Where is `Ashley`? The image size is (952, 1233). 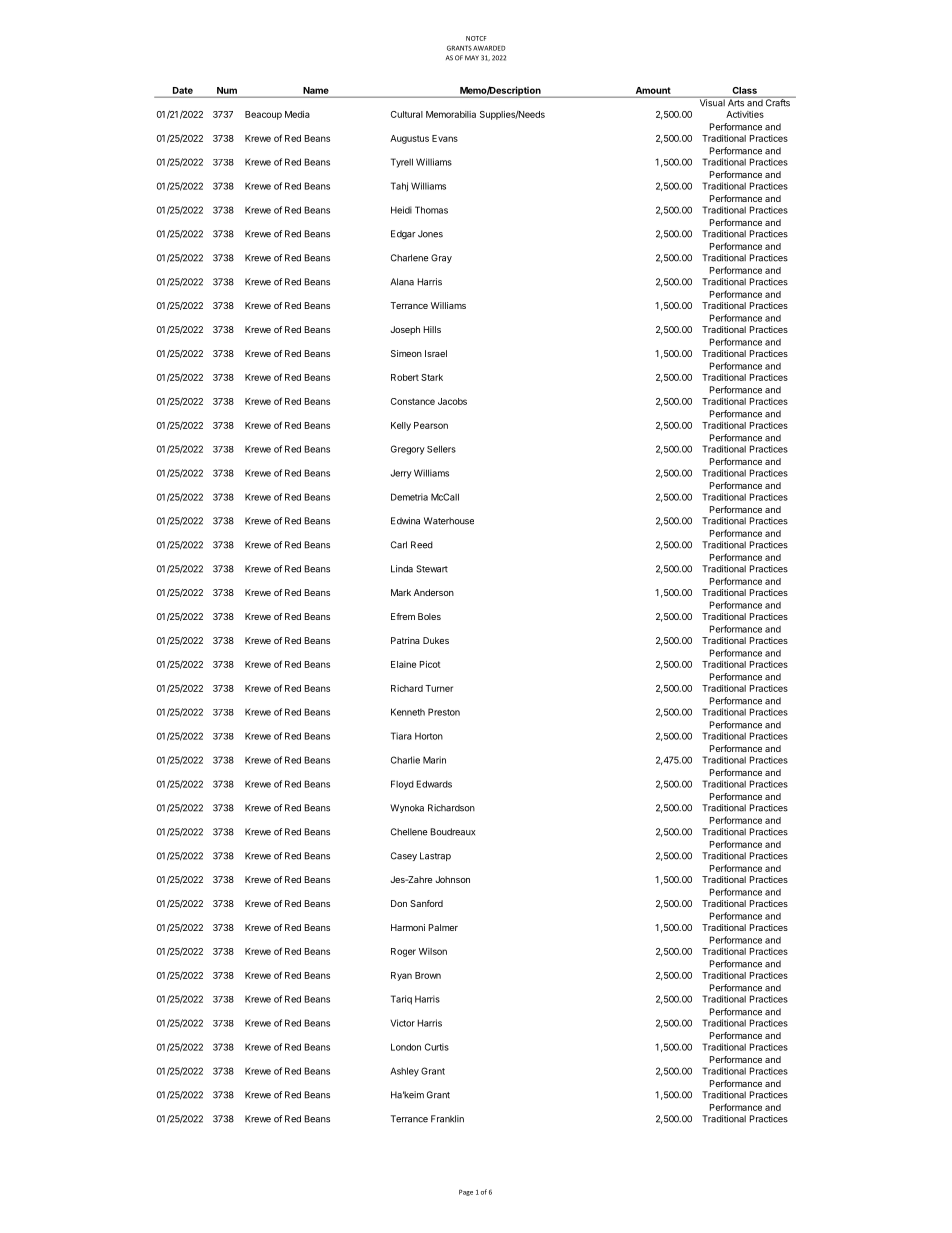 Ashley is located at coordinates (404, 1072).
